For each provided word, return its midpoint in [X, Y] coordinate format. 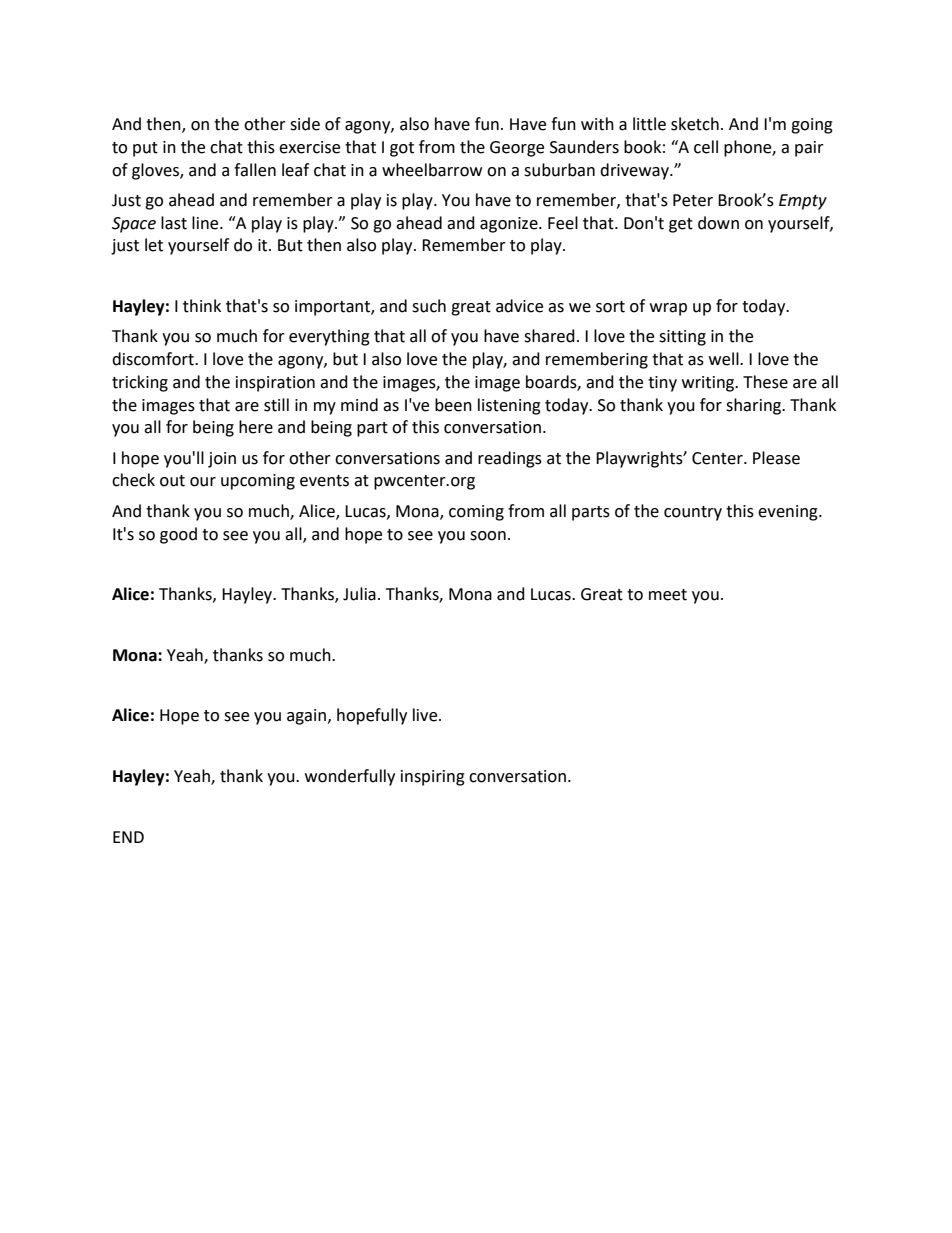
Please [776, 458]
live [426, 715]
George [517, 149]
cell [706, 147]
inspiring [433, 778]
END [128, 837]
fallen [255, 170]
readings [510, 459]
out [172, 481]
